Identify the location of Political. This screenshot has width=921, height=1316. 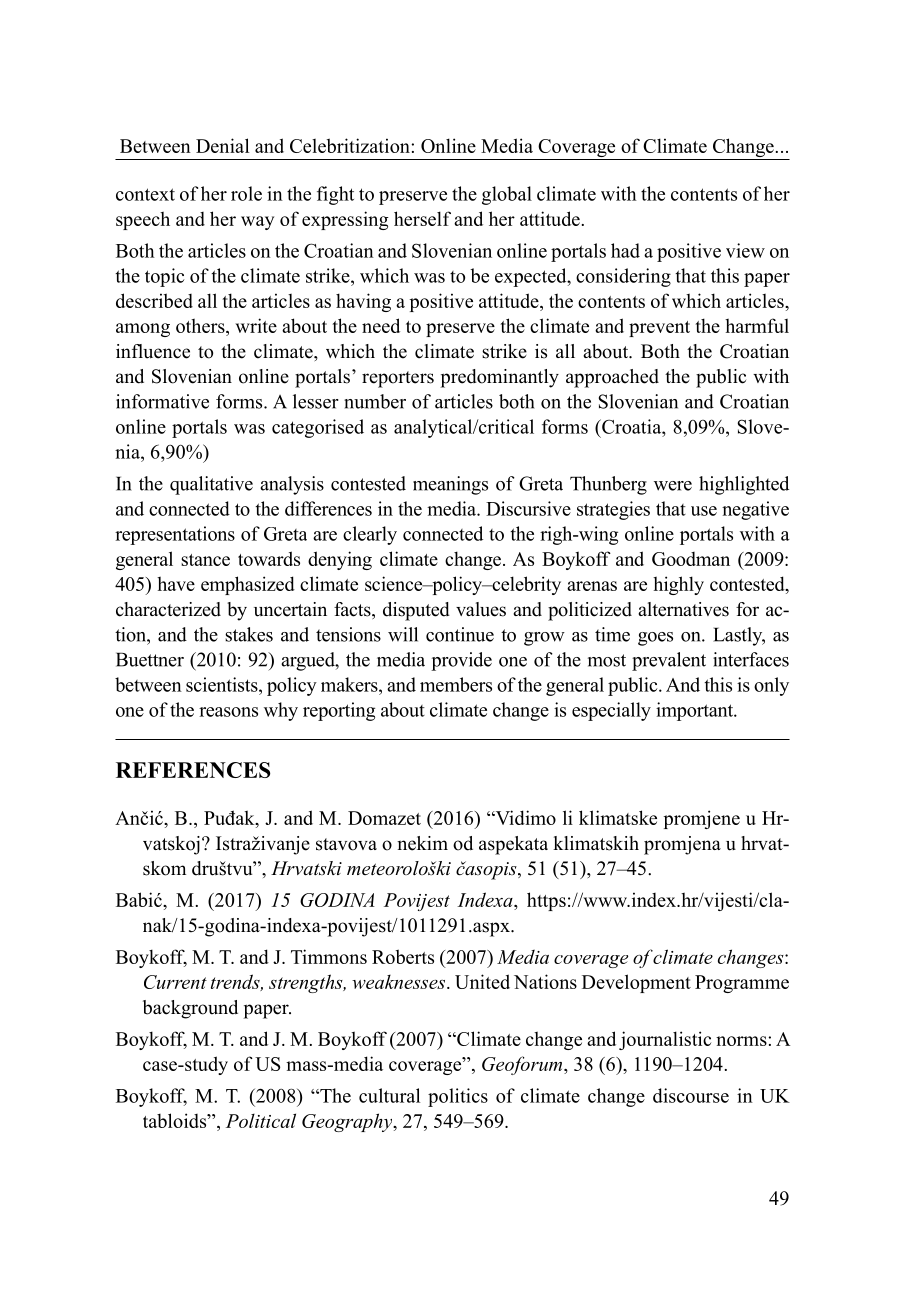
(261, 1120).
